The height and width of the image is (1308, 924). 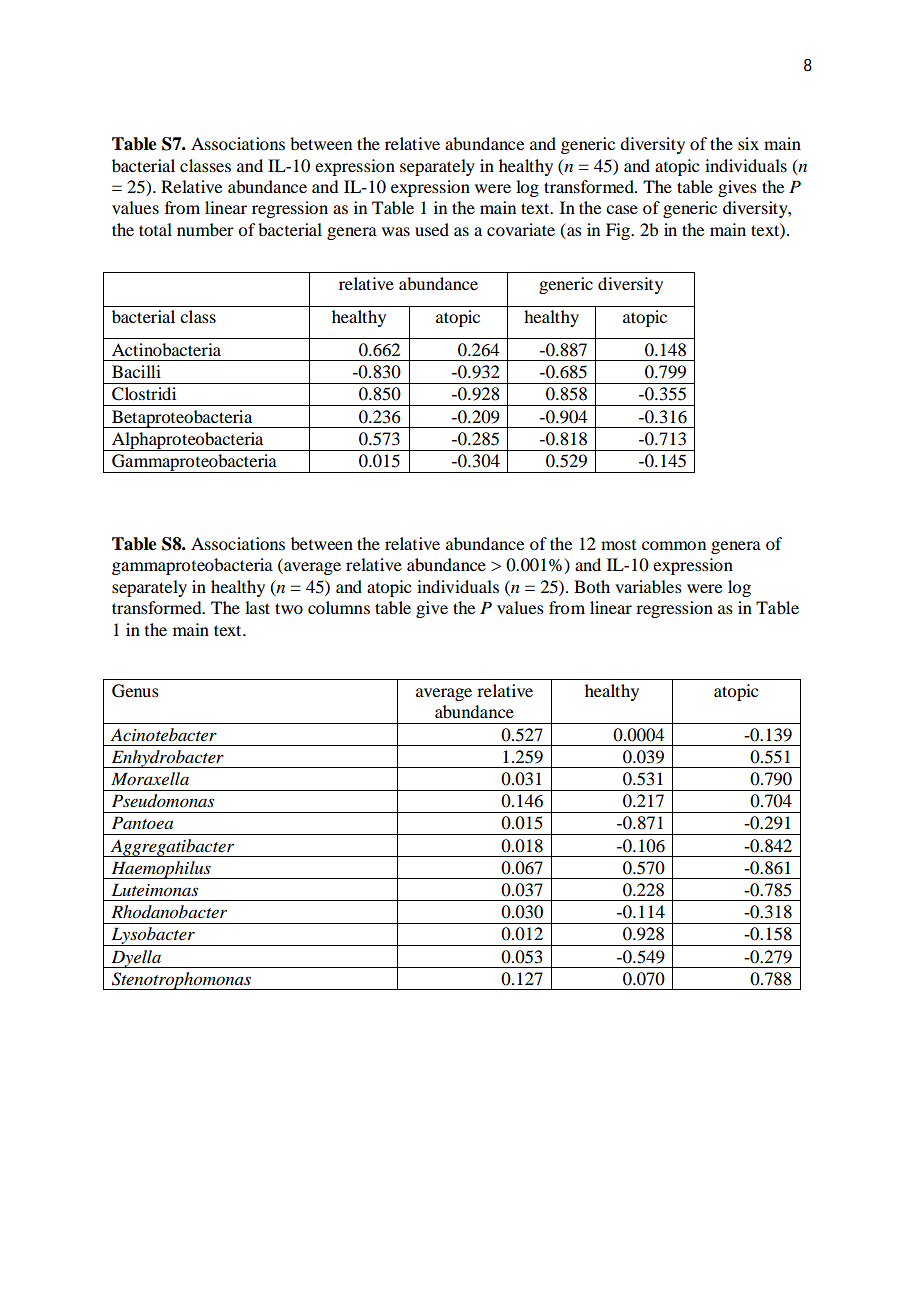 What do you see at coordinates (648, 586) in the image?
I see `variables` at bounding box center [648, 586].
